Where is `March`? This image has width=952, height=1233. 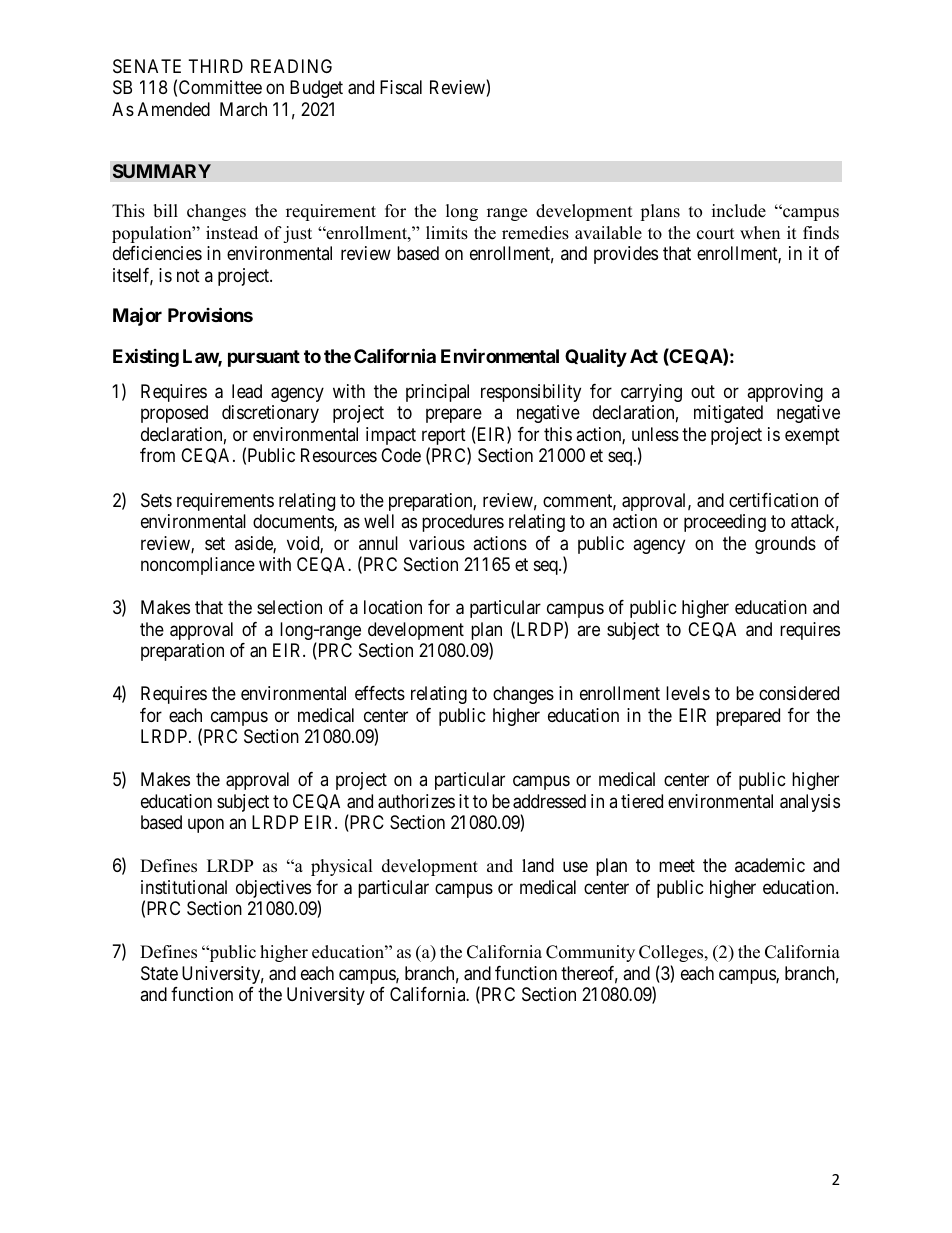
March is located at coordinates (243, 109).
